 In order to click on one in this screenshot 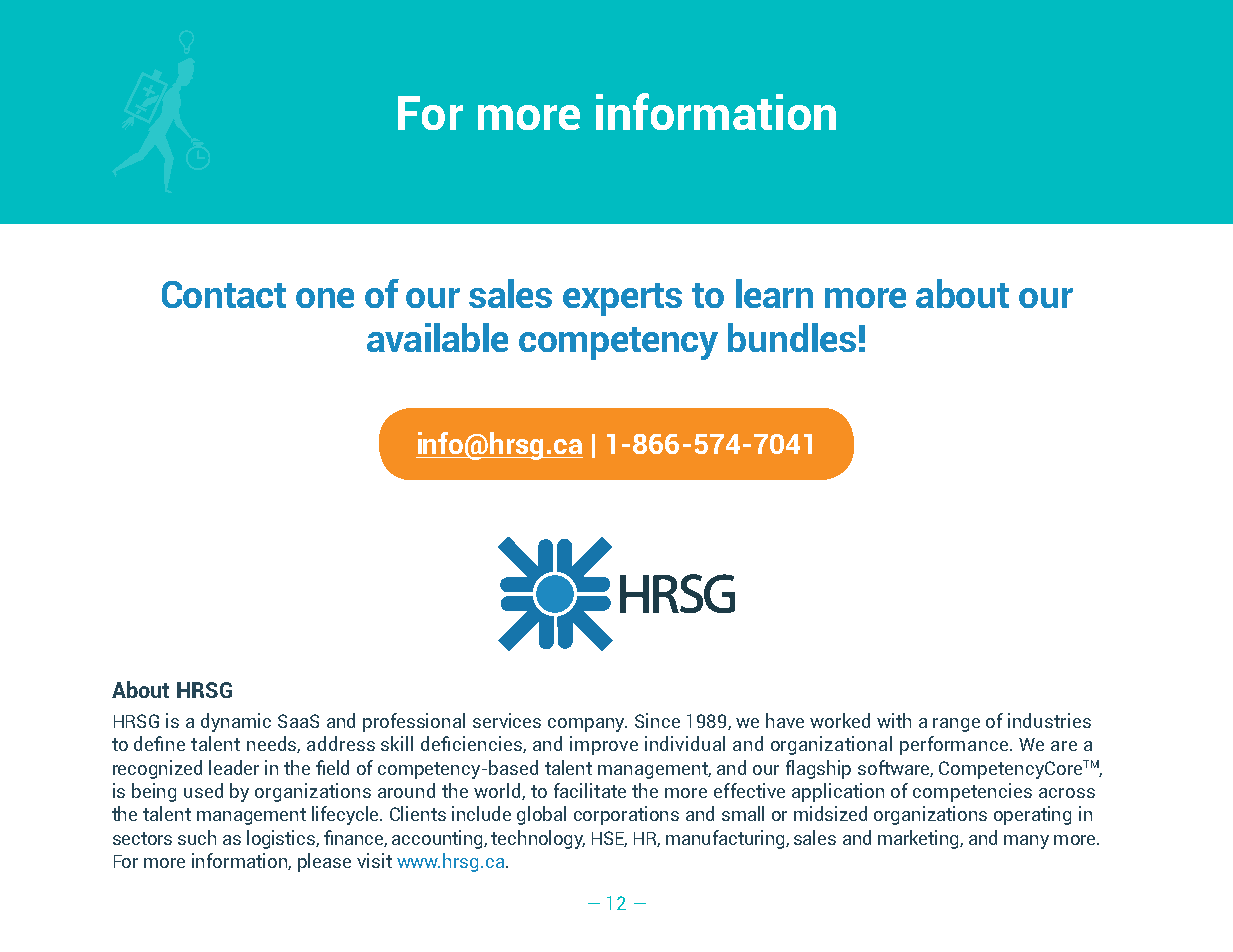, I will do `click(325, 298)`.
